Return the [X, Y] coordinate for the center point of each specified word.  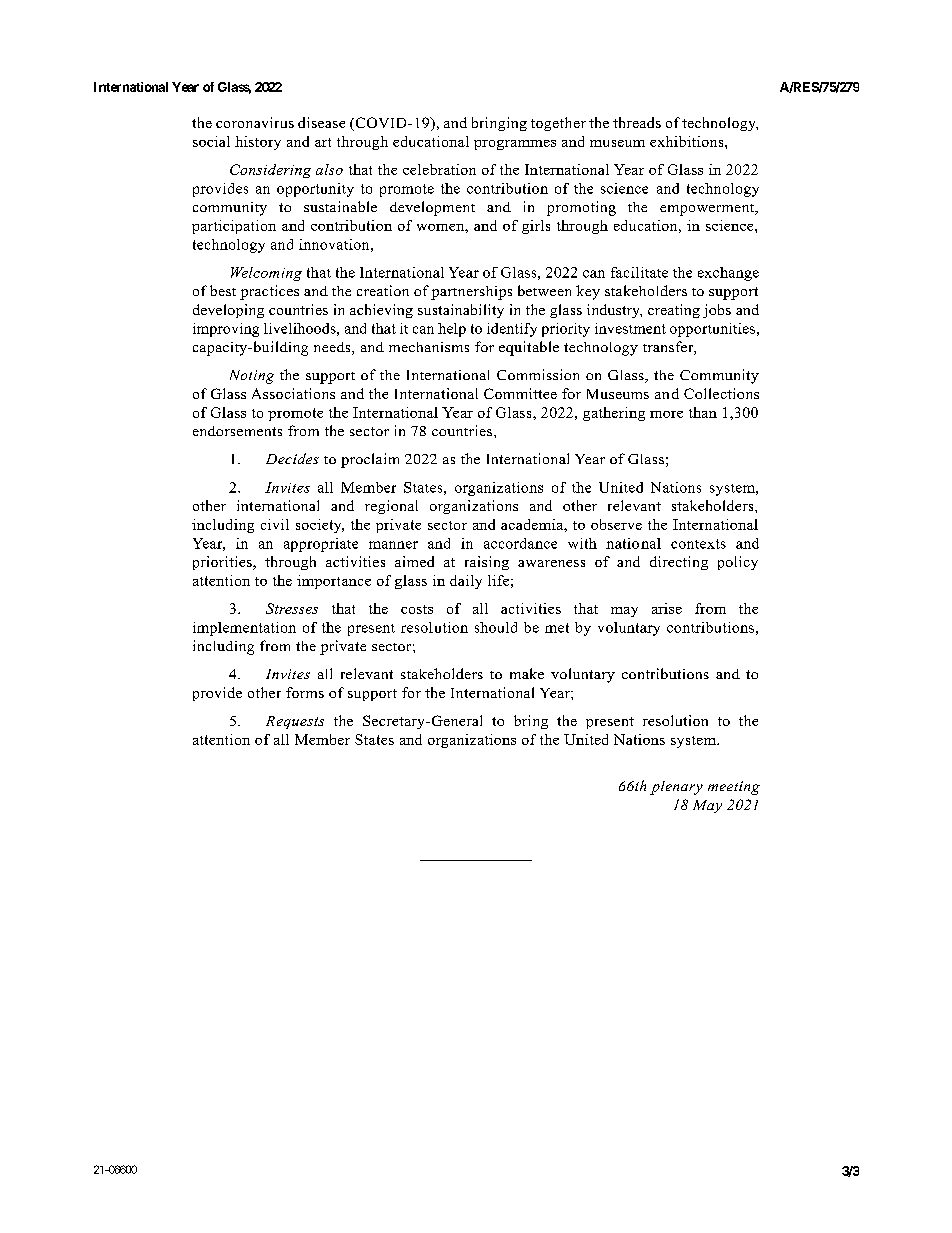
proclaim [370, 460]
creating [674, 311]
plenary [676, 788]
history [258, 143]
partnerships [471, 293]
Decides [292, 458]
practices [269, 292]
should [496, 627]
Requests [295, 722]
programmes [515, 145]
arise [667, 608]
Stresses [292, 608]
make [527, 673]
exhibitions [688, 141]
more [666, 414]
